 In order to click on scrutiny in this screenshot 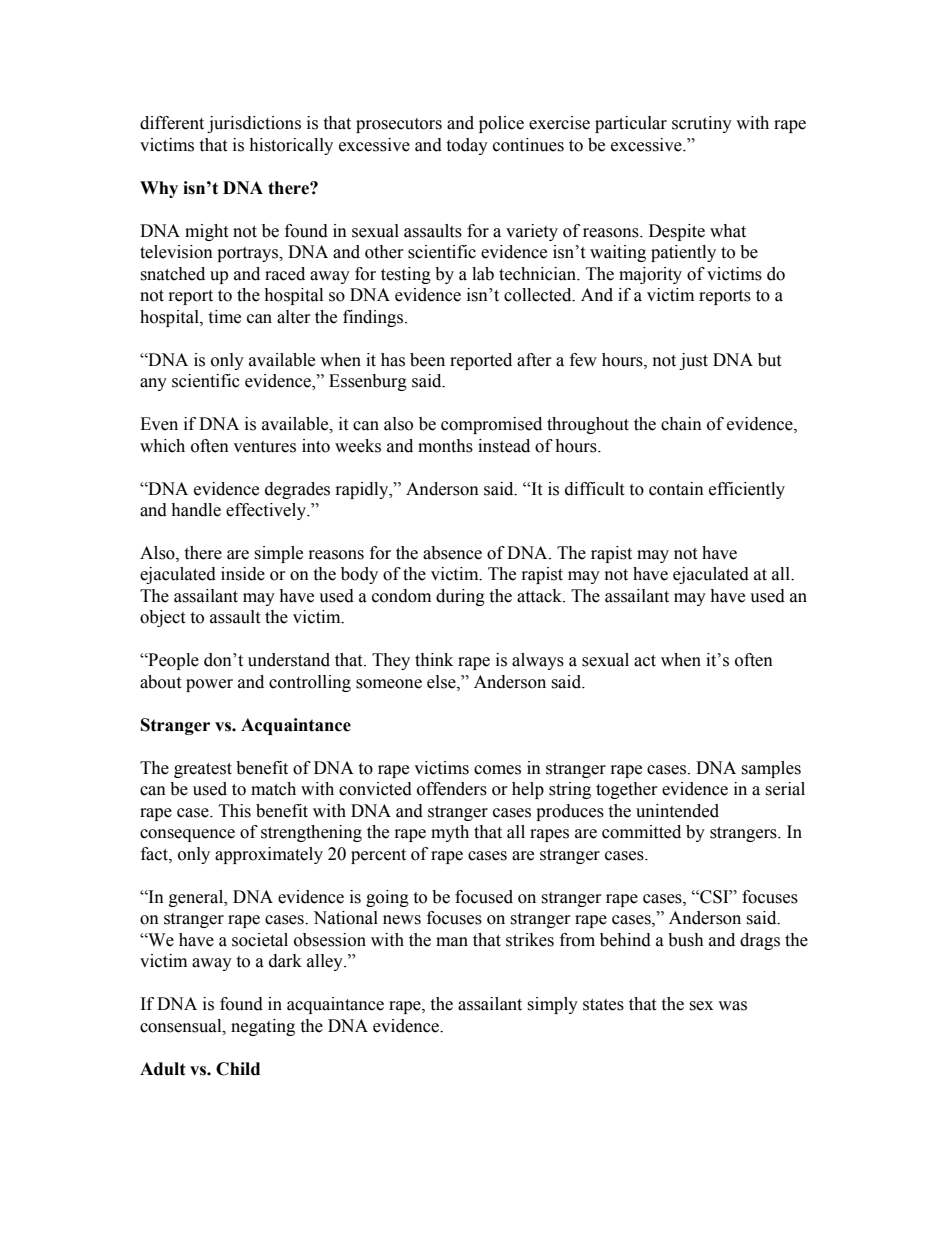, I will do `click(702, 124)`.
